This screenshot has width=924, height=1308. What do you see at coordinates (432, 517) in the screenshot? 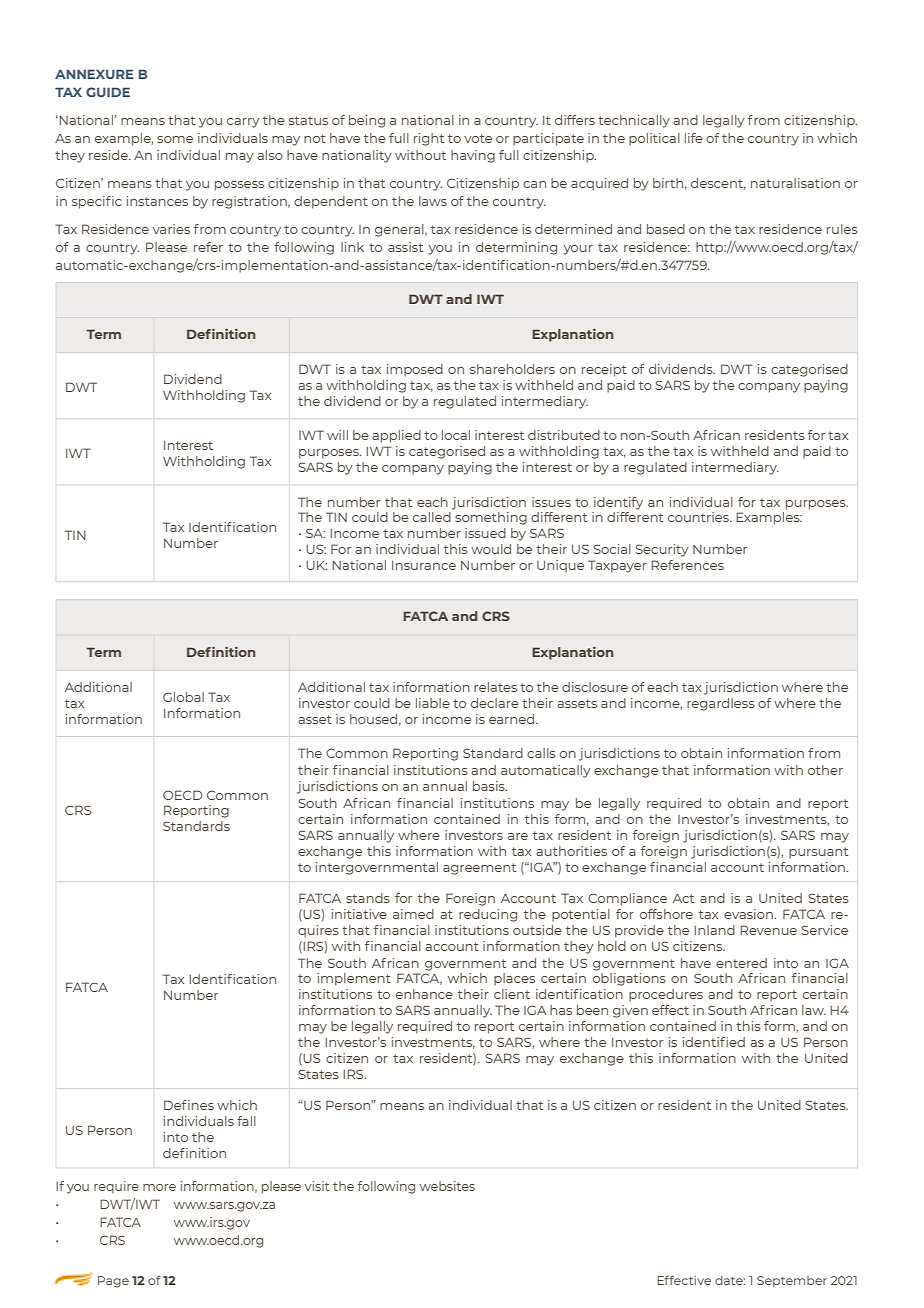
I see `called` at bounding box center [432, 517].
